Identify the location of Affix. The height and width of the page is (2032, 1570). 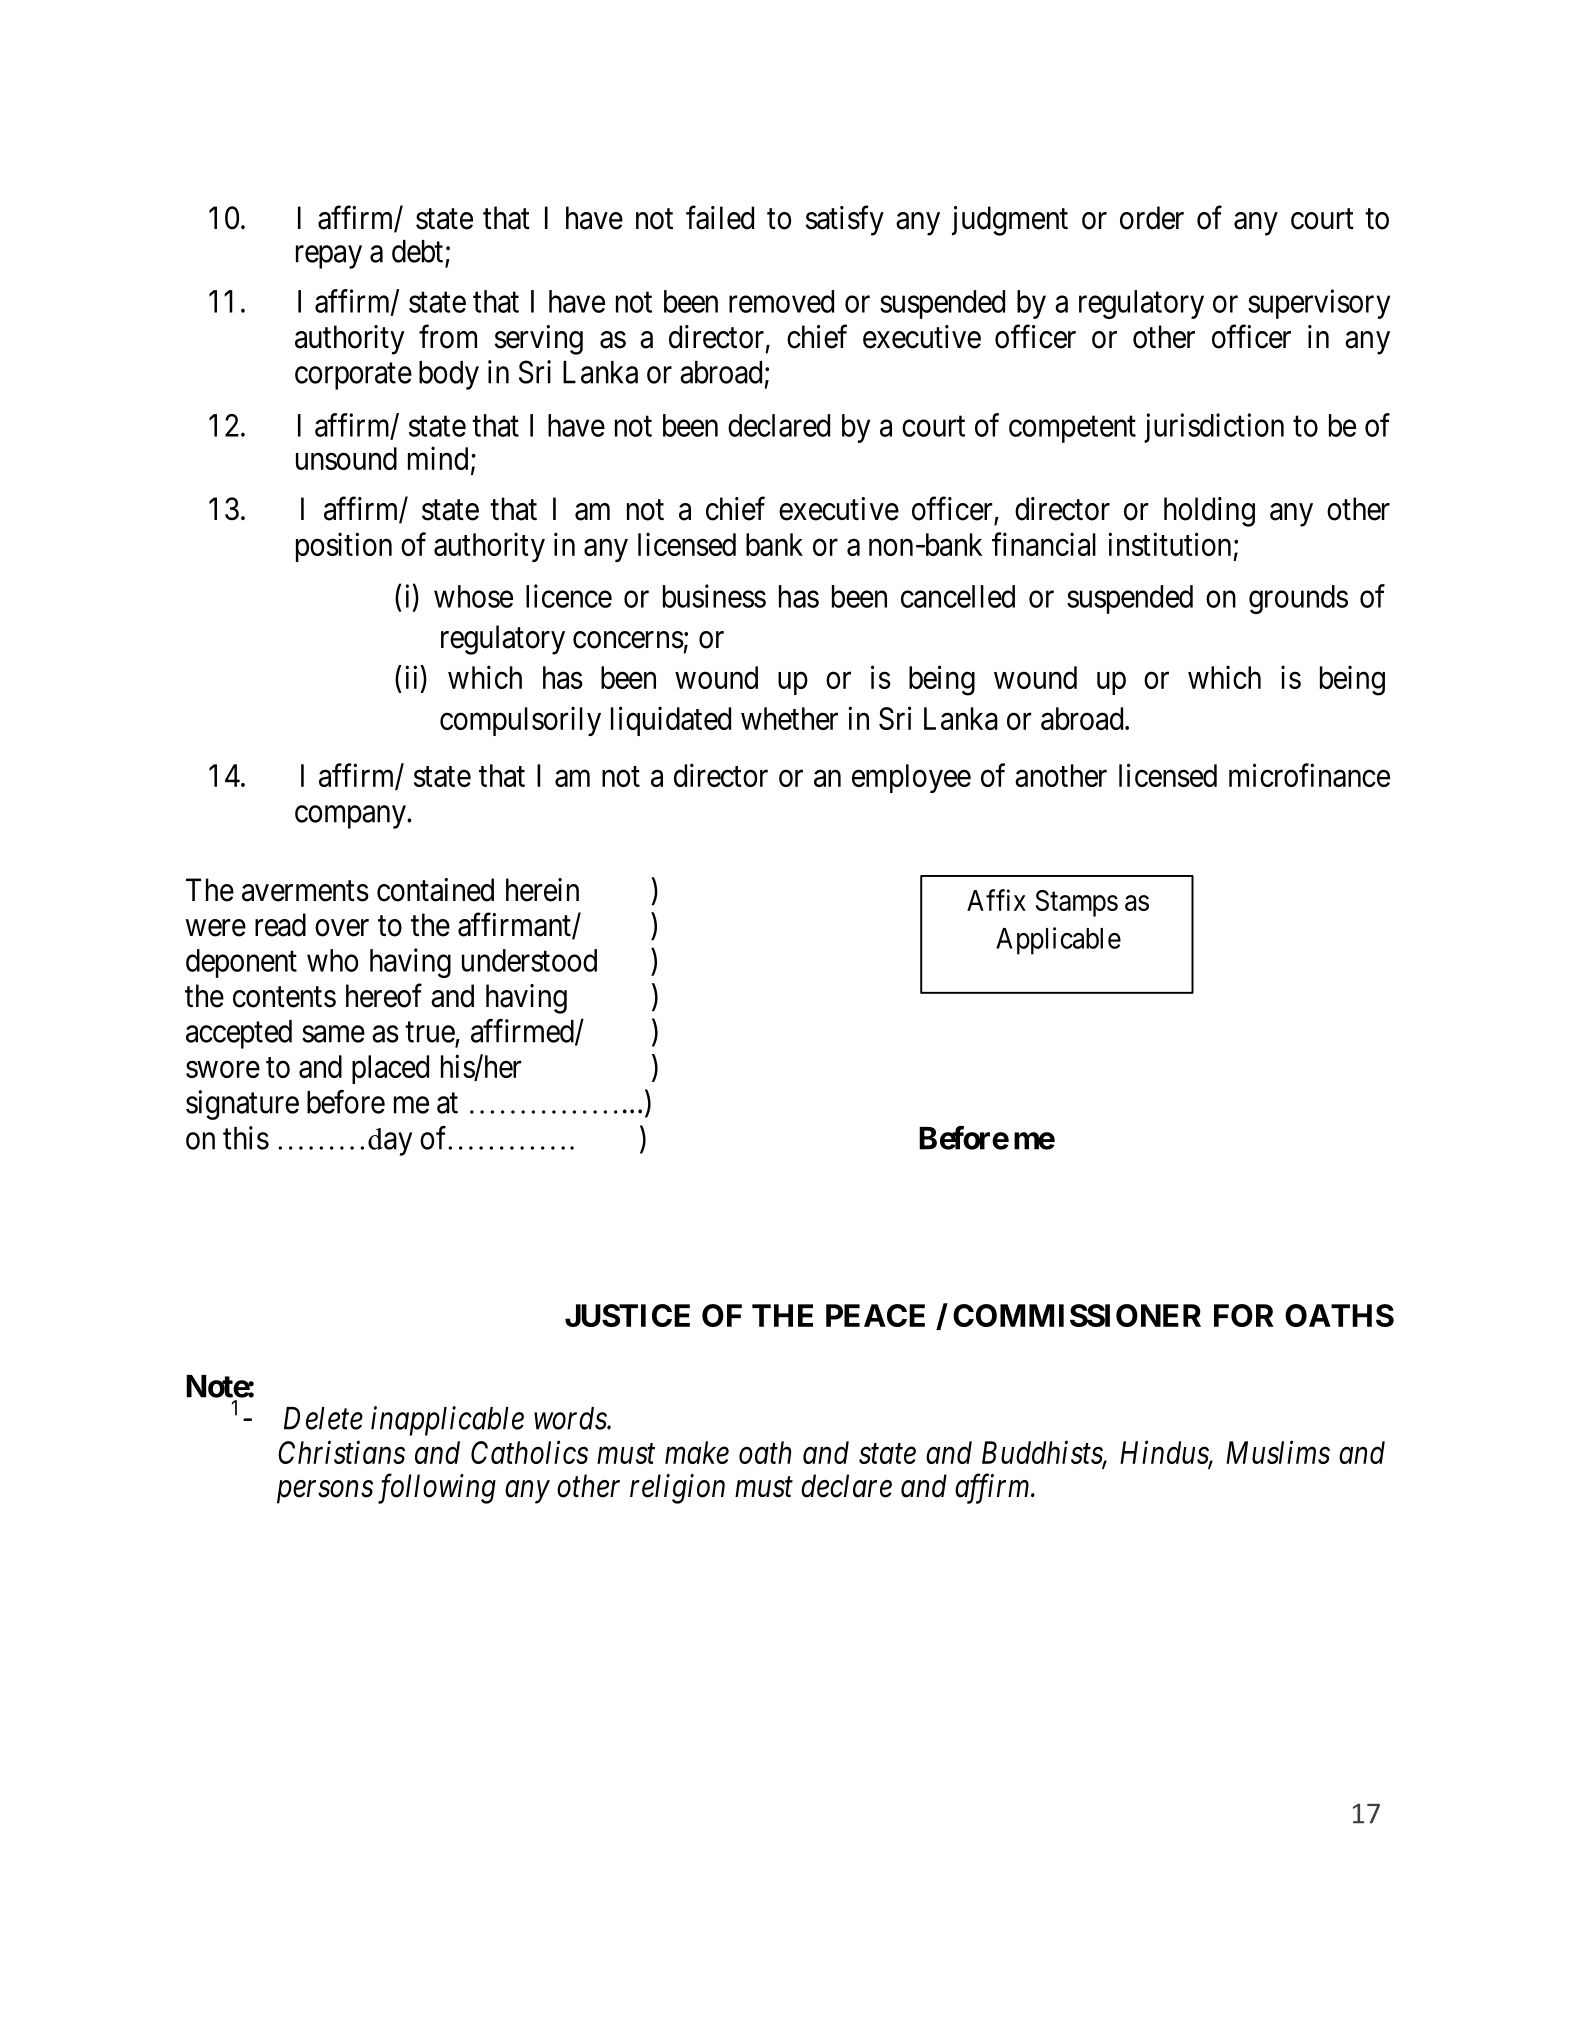
(996, 900).
